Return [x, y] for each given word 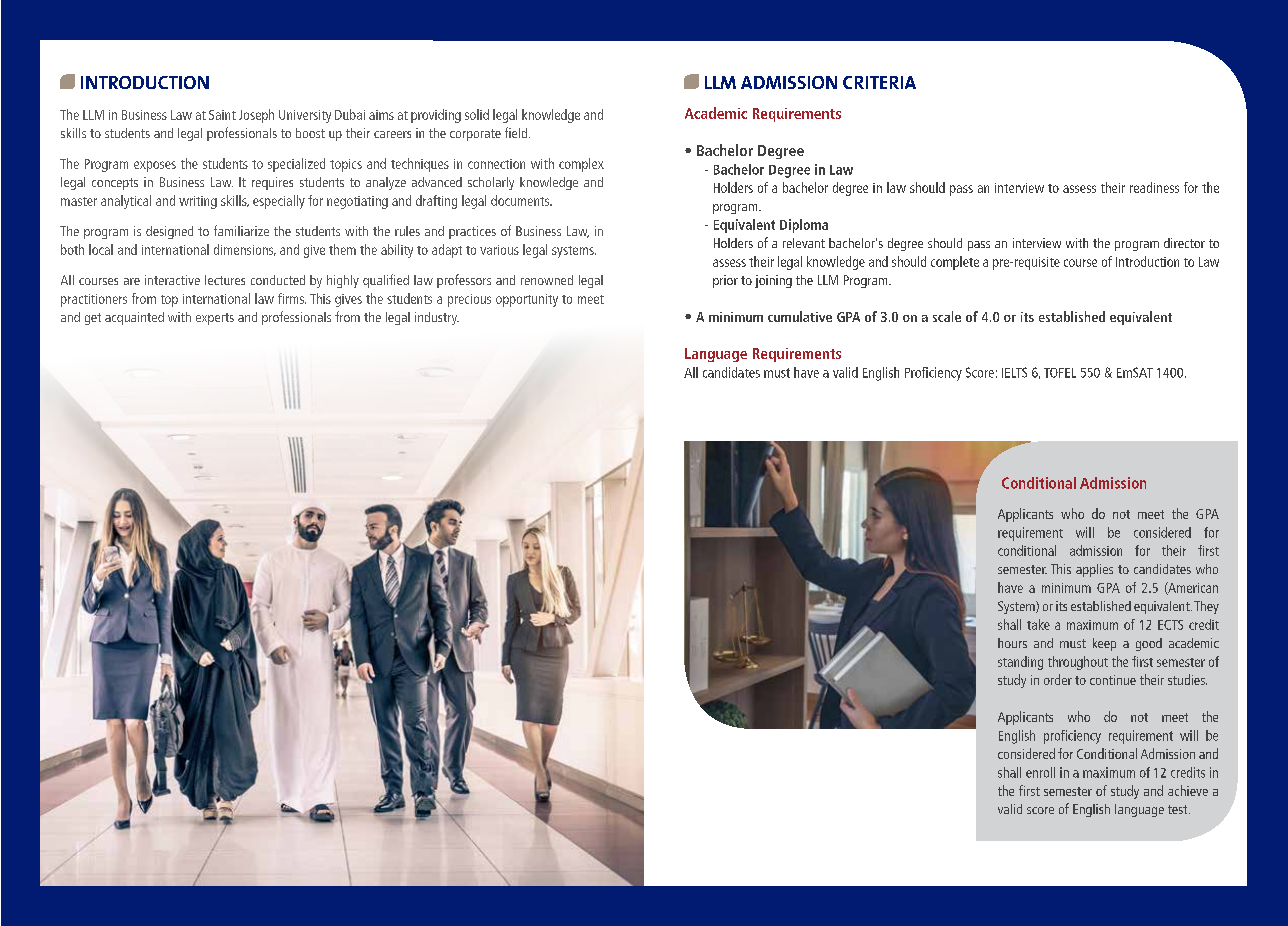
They [1206, 607]
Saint [222, 115]
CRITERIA [879, 82]
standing [1020, 663]
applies [1094, 570]
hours [1012, 643]
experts [215, 319]
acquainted [134, 318]
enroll [1040, 772]
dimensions [245, 250]
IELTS [1014, 372]
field [517, 132]
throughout [1078, 663]
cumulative [800, 316]
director [1184, 243]
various [499, 250]
